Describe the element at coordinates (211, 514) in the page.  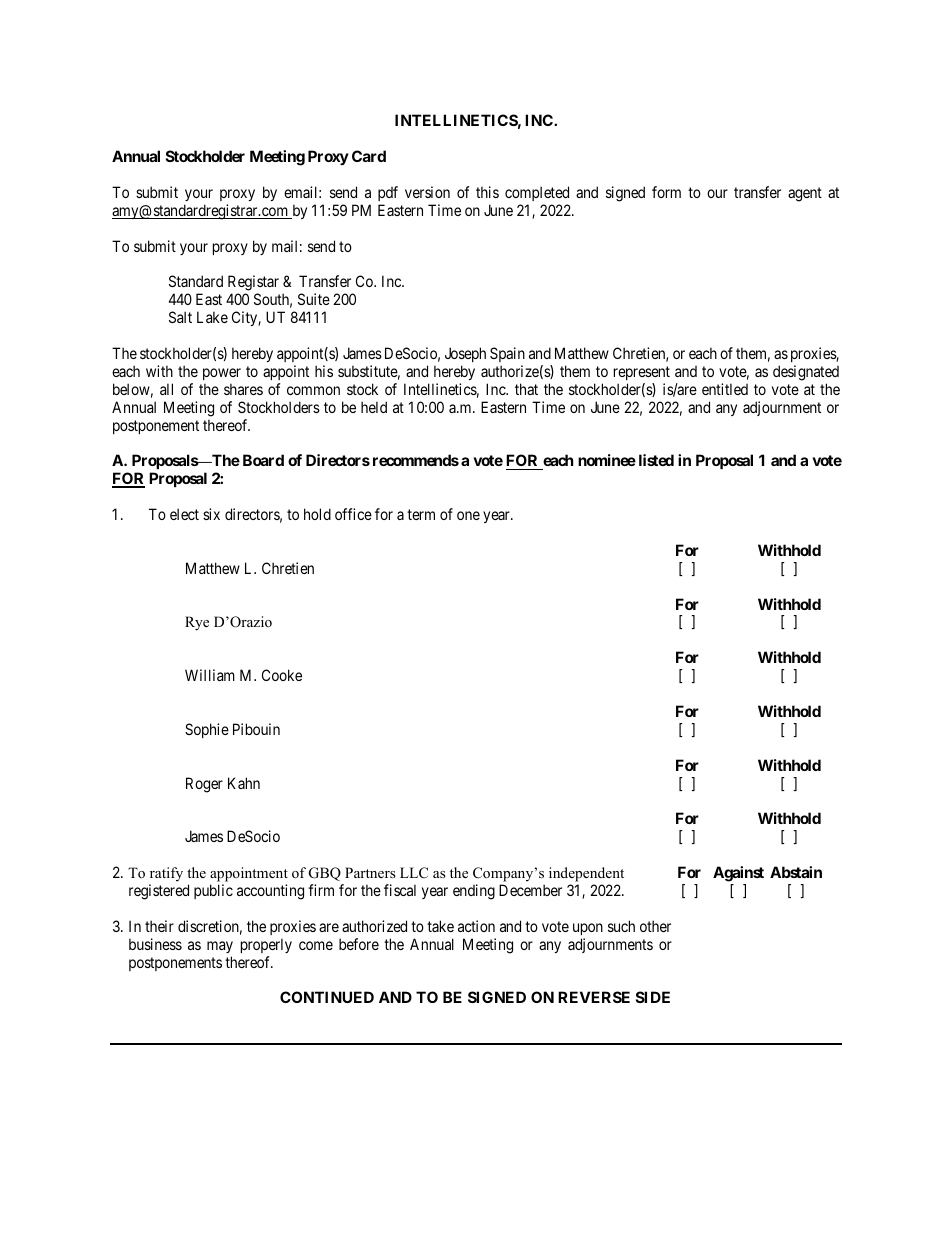
I see `six` at that location.
